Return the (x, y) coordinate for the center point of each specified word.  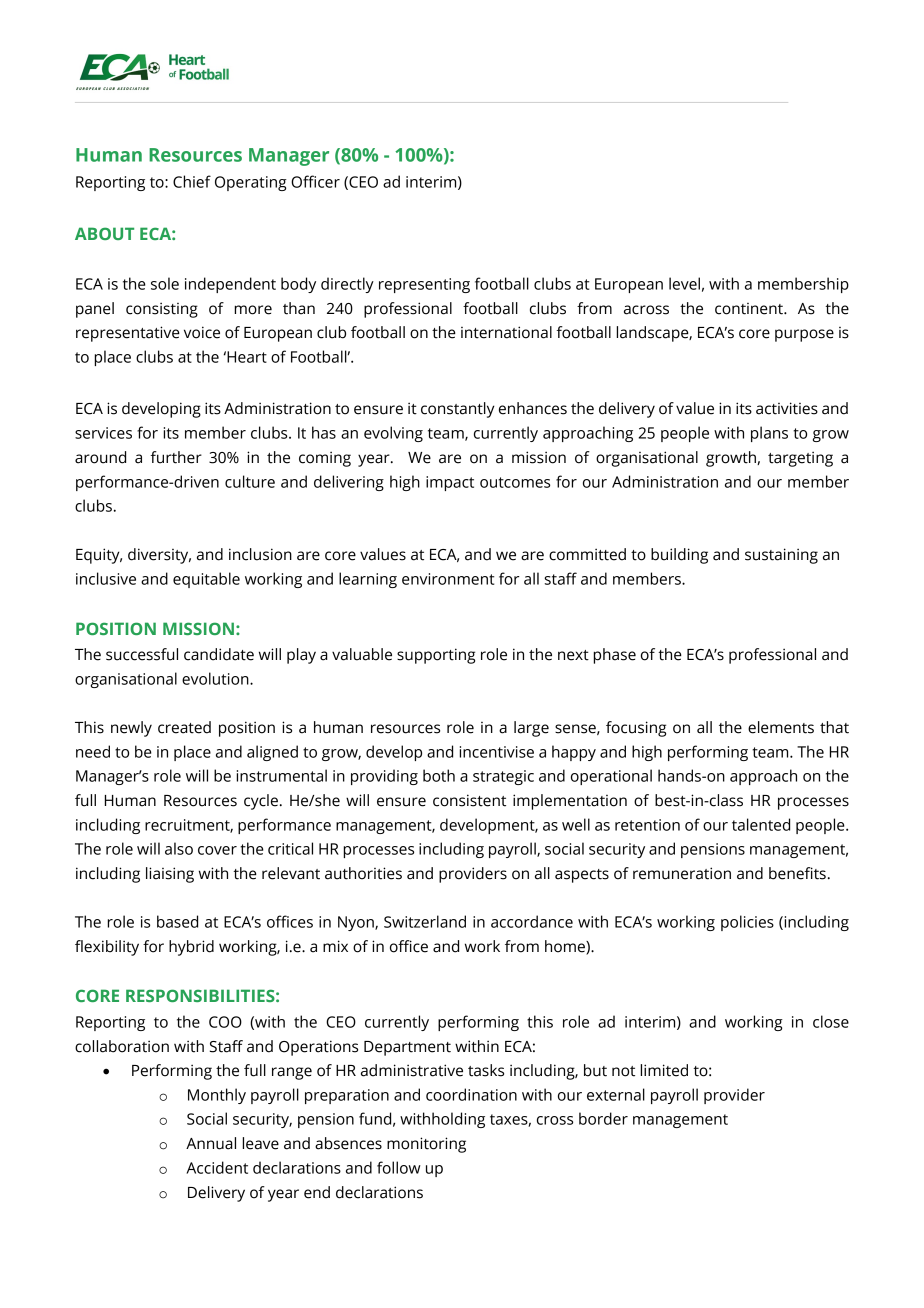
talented (761, 824)
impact (450, 483)
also (179, 848)
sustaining (781, 556)
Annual (211, 1143)
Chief (192, 181)
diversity (159, 556)
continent (750, 309)
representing (424, 285)
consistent (469, 800)
